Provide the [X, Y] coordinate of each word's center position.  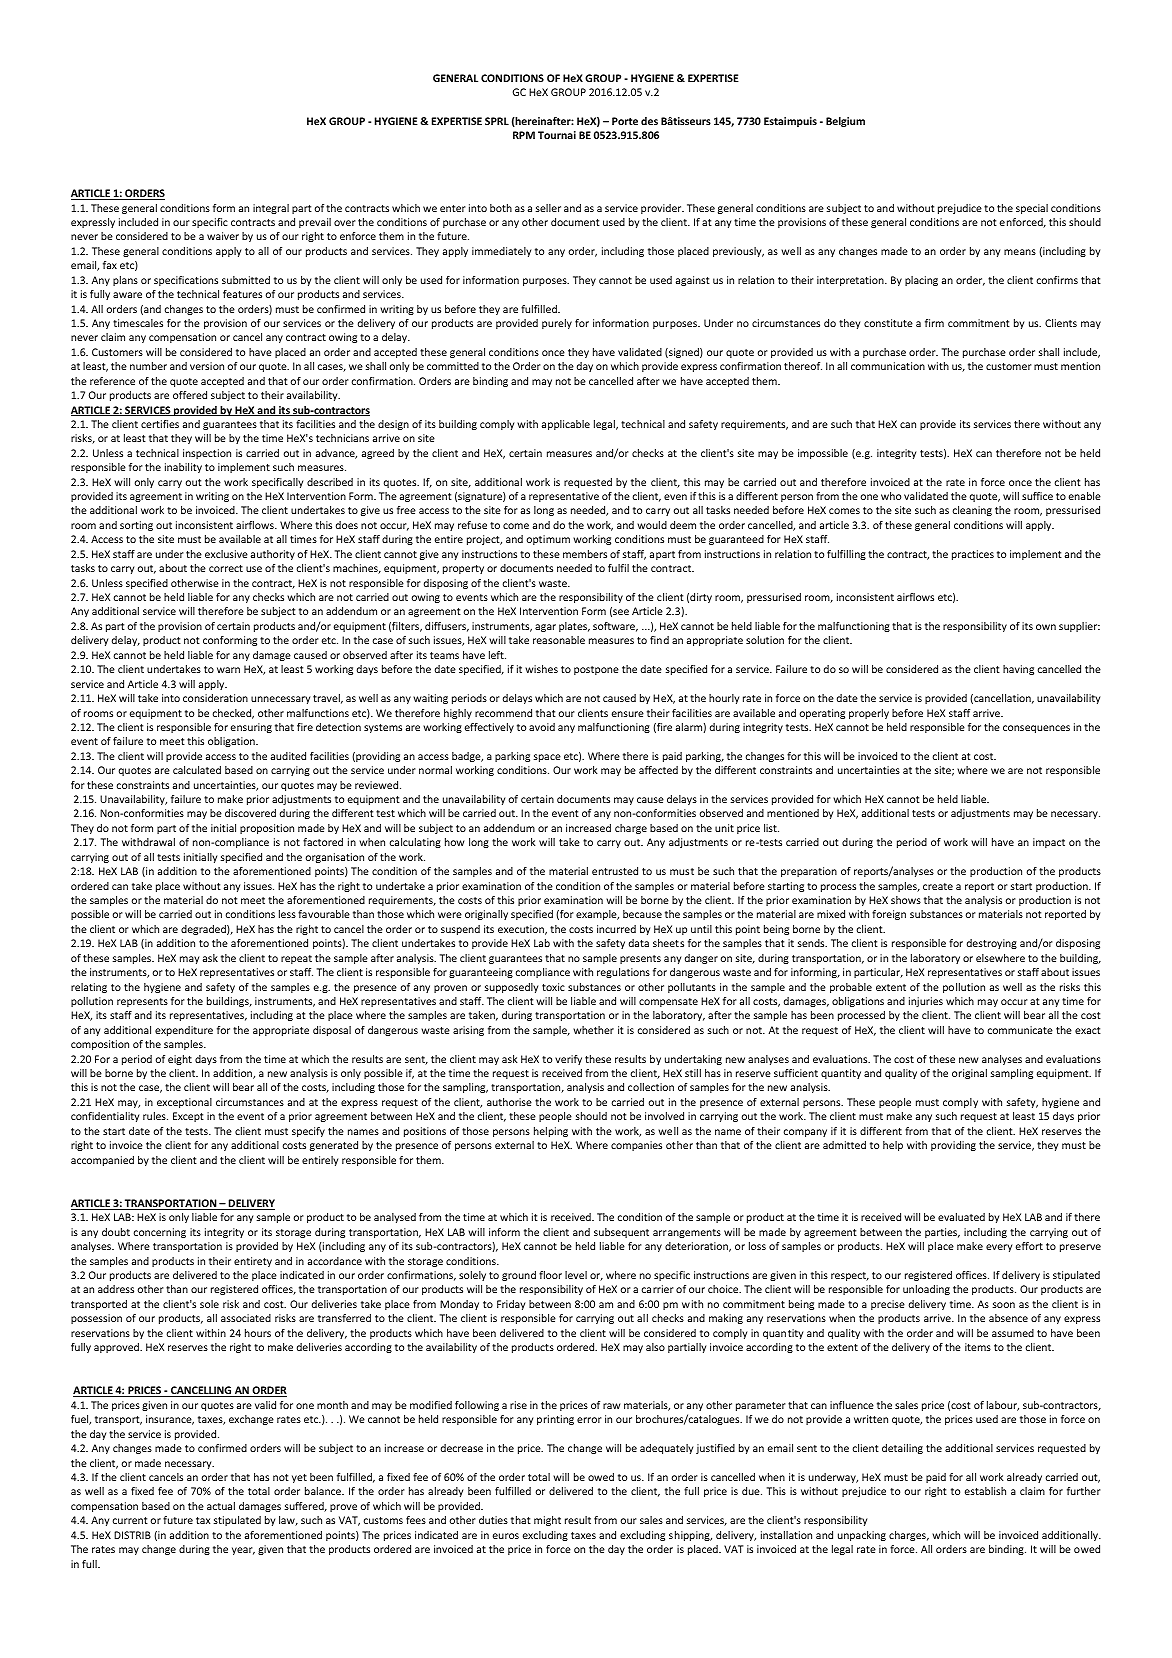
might [547, 1521]
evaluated [961, 1217]
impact [1049, 843]
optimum [548, 540]
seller [548, 208]
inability [183, 468]
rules [155, 1116]
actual [221, 1506]
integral [271, 209]
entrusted [615, 871]
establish [985, 1491]
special [1032, 209]
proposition [267, 829]
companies [636, 1146]
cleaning [972, 511]
